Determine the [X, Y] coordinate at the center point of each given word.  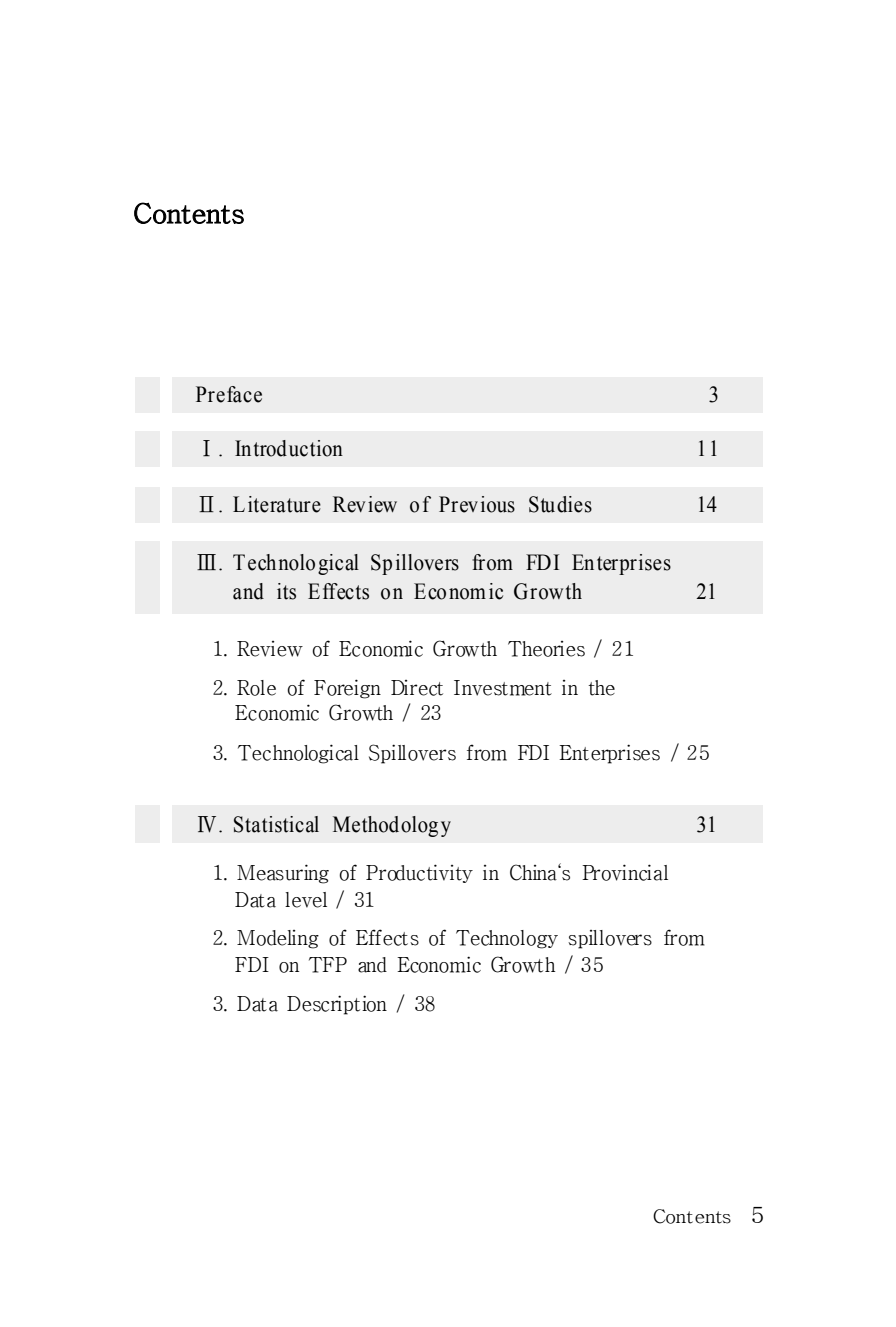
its [286, 591]
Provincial [625, 872]
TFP [328, 965]
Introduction [289, 448]
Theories [546, 649]
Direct [417, 688]
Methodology [392, 826]
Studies [560, 504]
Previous [477, 504]
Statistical [276, 824]
